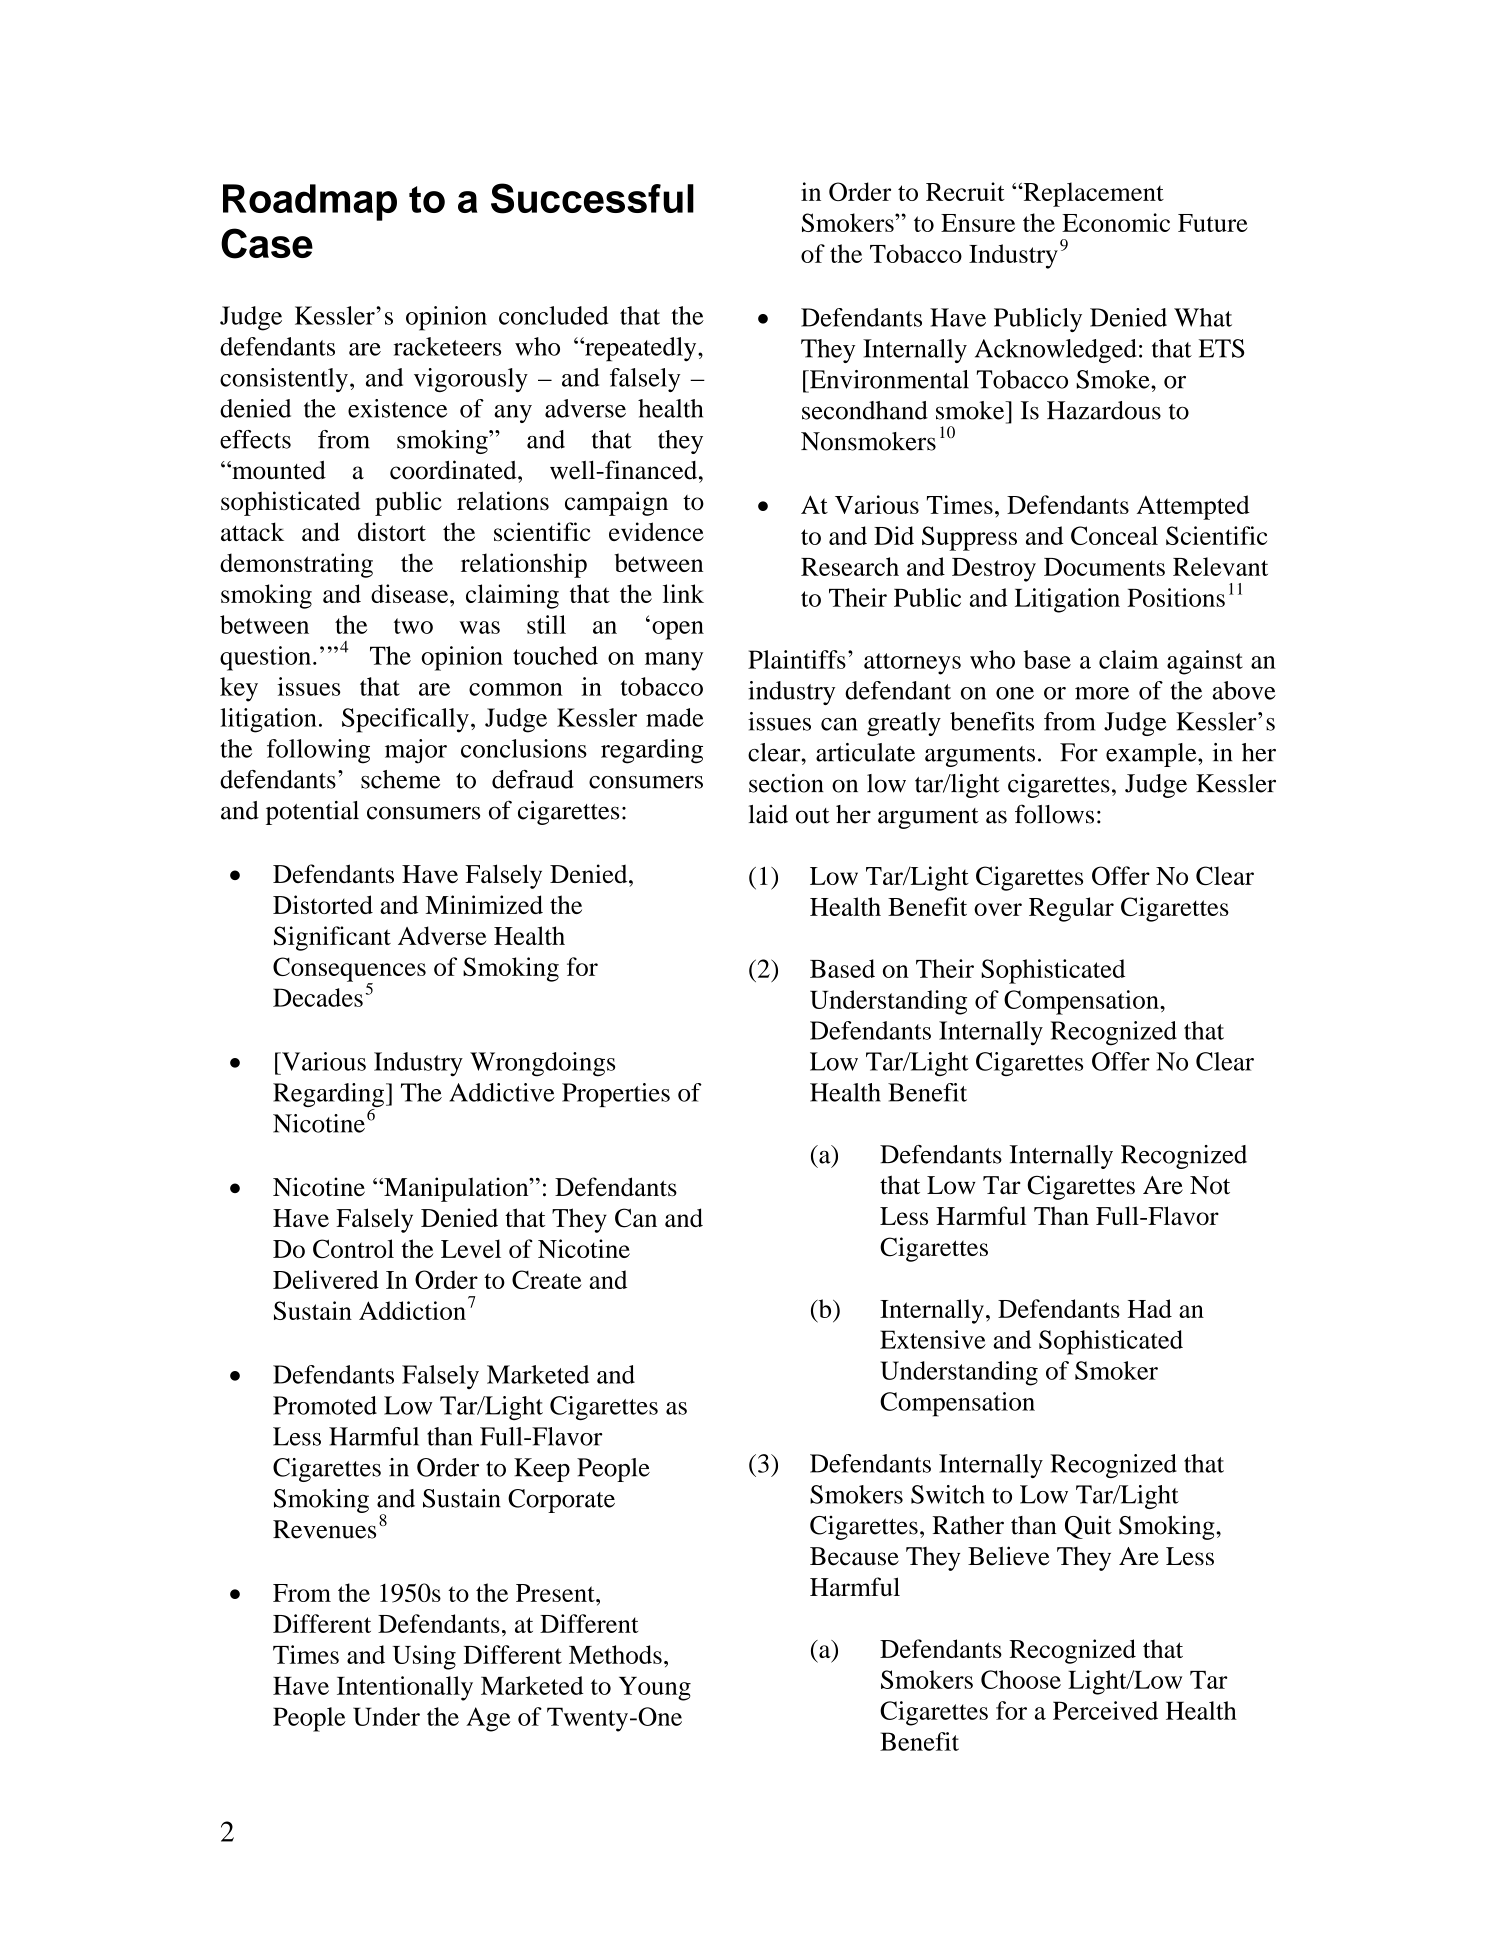  What do you see at coordinates (1116, 222) in the image?
I see `Economic` at bounding box center [1116, 222].
